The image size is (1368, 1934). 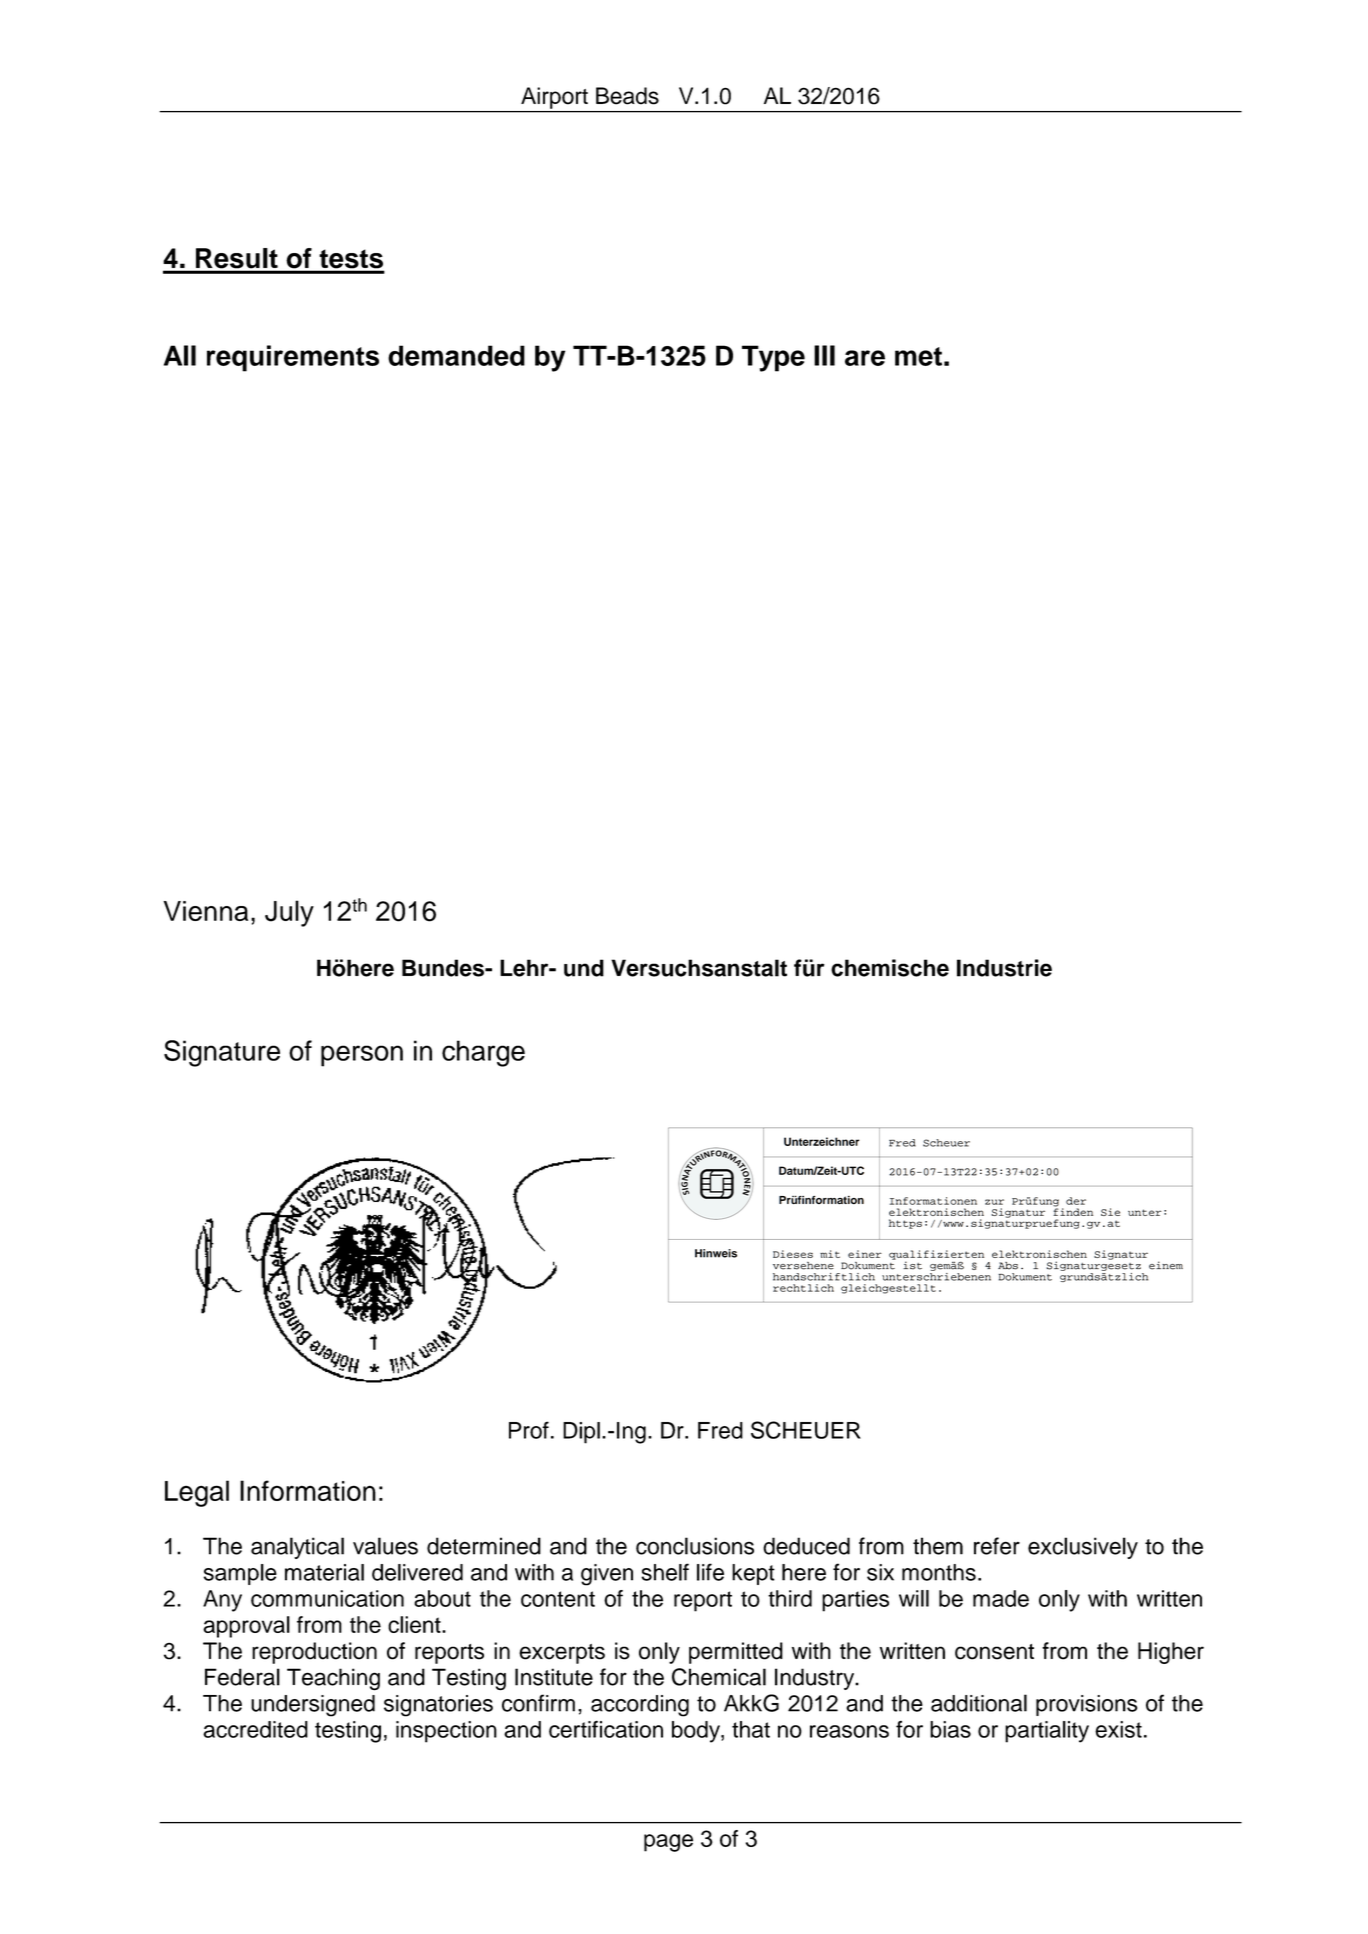 I want to click on accredited, so click(x=255, y=1729).
